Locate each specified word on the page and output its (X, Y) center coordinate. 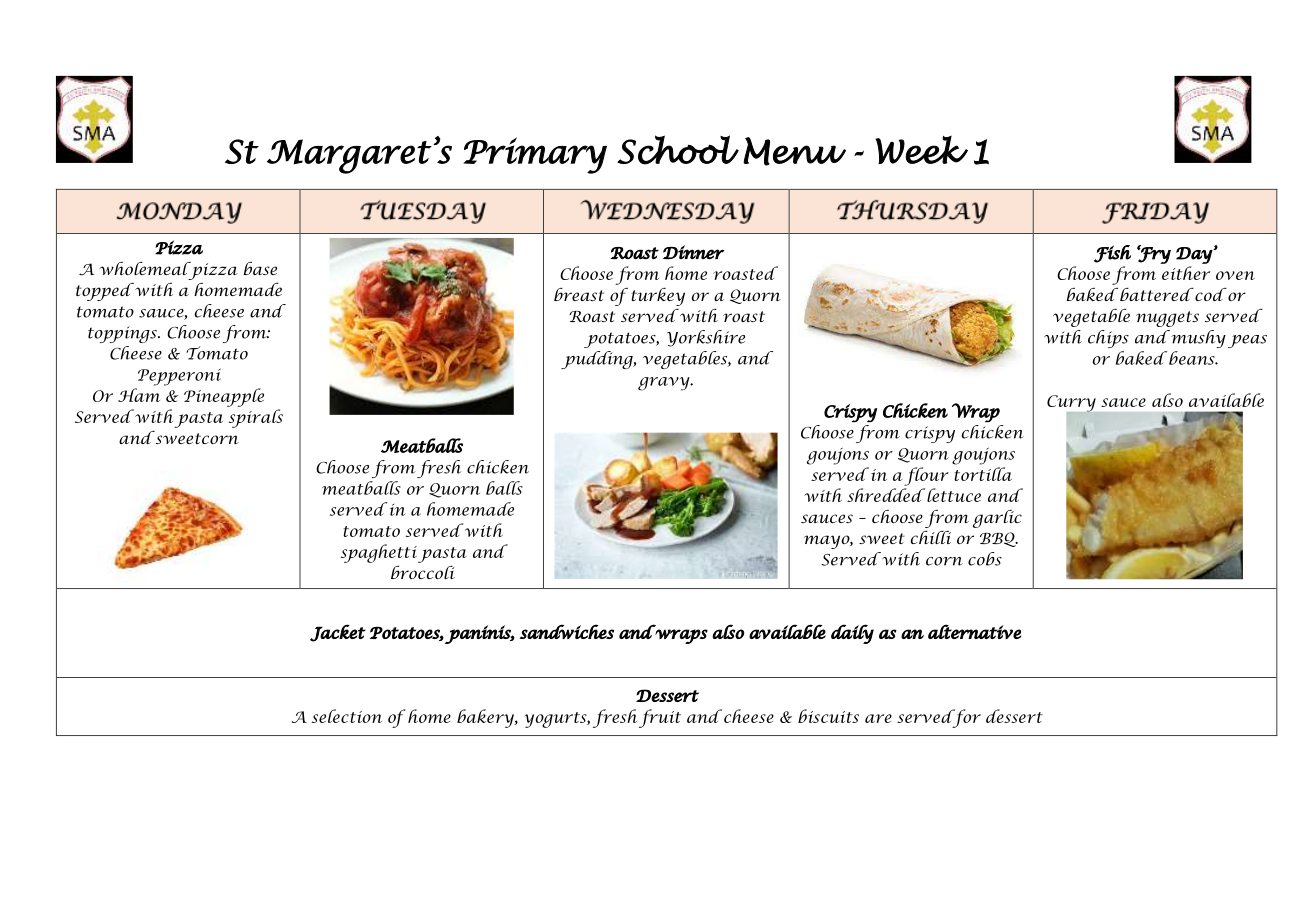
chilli (930, 537)
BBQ (999, 539)
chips (1108, 339)
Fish (1112, 254)
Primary (535, 155)
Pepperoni (179, 377)
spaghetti (379, 553)
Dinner (693, 252)
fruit (660, 718)
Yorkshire (706, 338)
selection (347, 716)
